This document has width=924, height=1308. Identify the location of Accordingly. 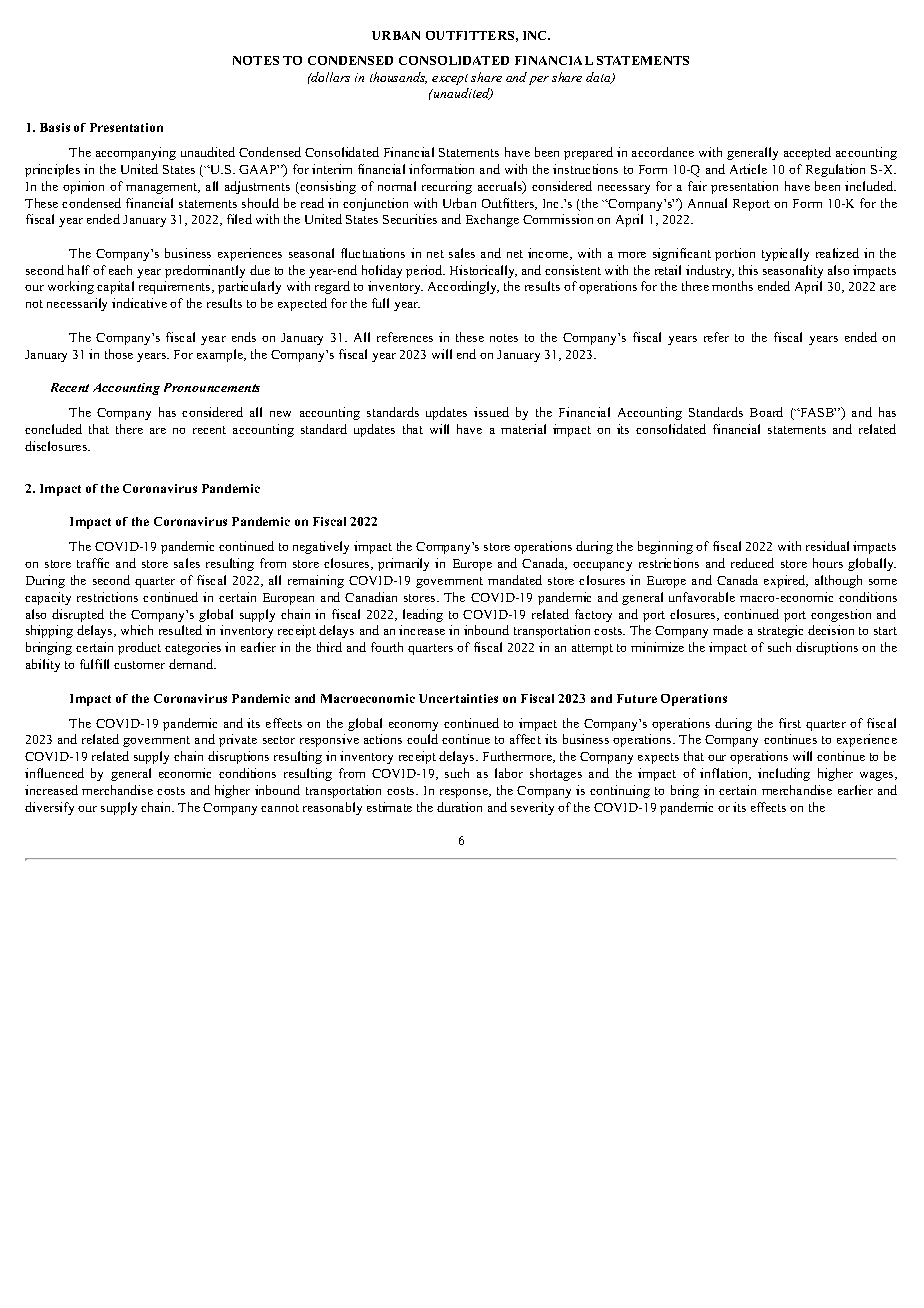
(463, 287).
